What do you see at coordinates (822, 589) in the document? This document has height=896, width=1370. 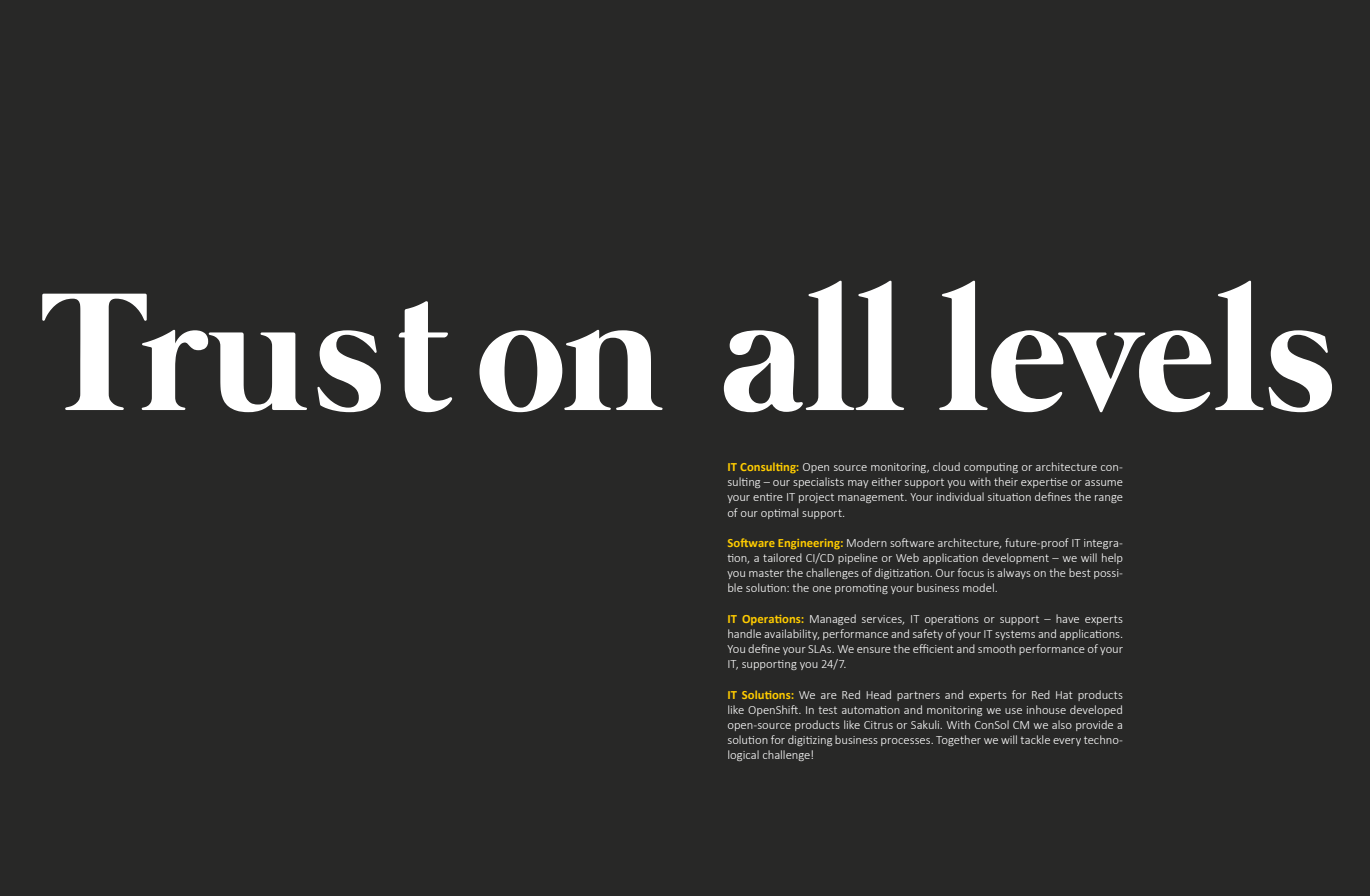 I see `one` at bounding box center [822, 589].
